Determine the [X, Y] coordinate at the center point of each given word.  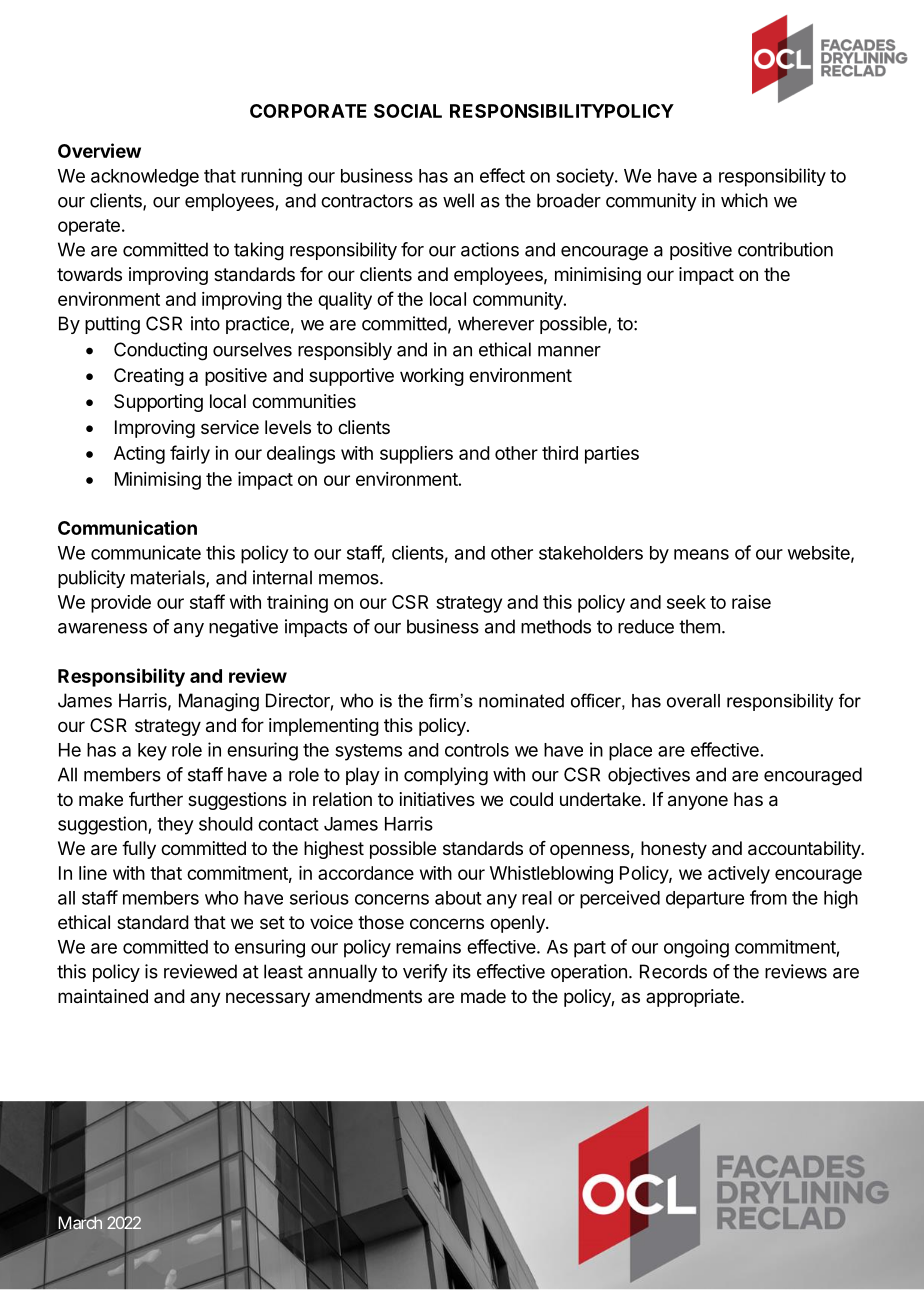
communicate [146, 552]
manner [569, 351]
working [432, 377]
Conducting [160, 351]
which [744, 200]
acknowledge [145, 178]
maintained [103, 996]
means [701, 554]
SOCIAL [408, 111]
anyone [698, 802]
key [152, 752]
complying [446, 776]
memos [350, 579]
